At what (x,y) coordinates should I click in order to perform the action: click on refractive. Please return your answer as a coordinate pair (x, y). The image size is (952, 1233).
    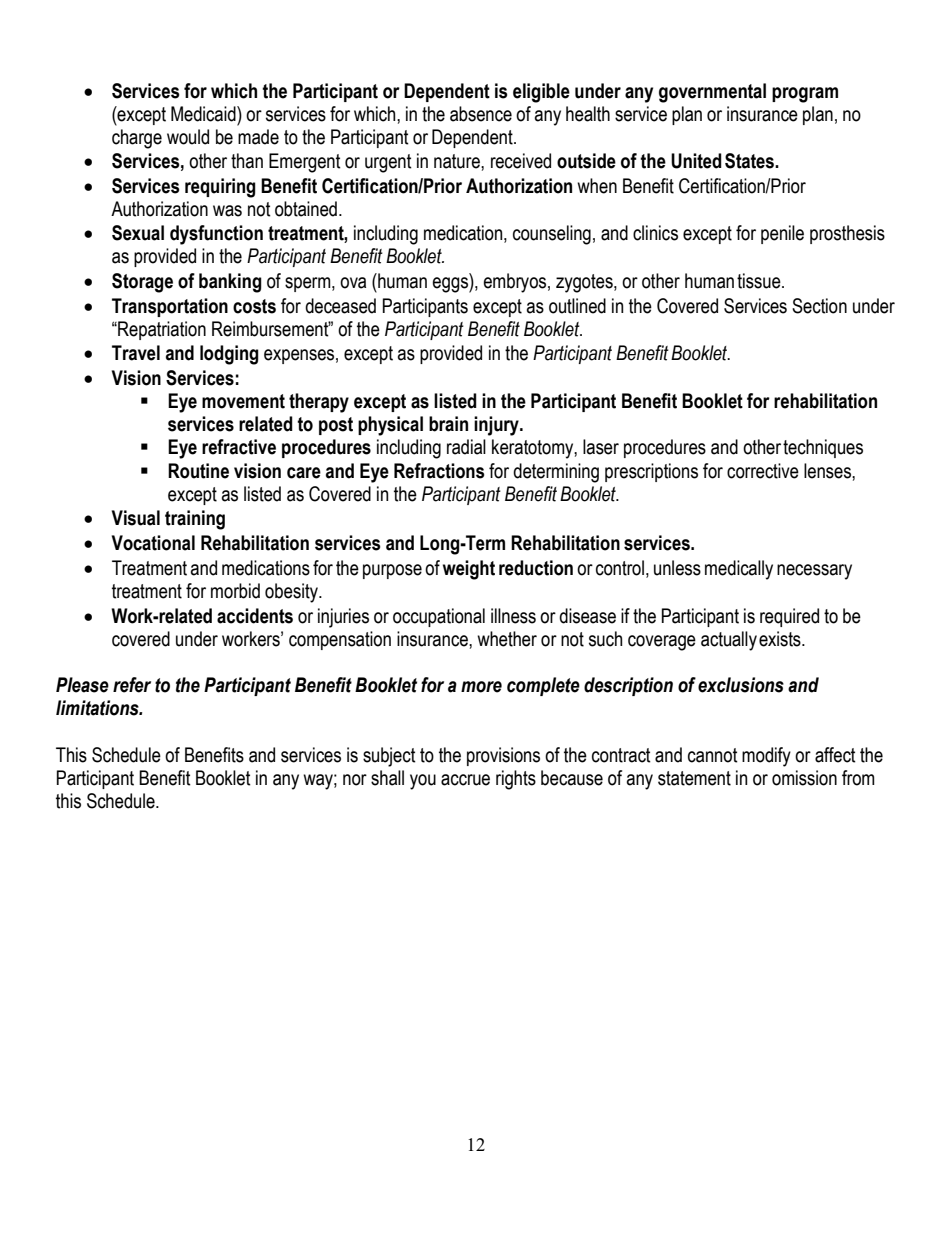
    Looking at the image, I should click on (239, 447).
